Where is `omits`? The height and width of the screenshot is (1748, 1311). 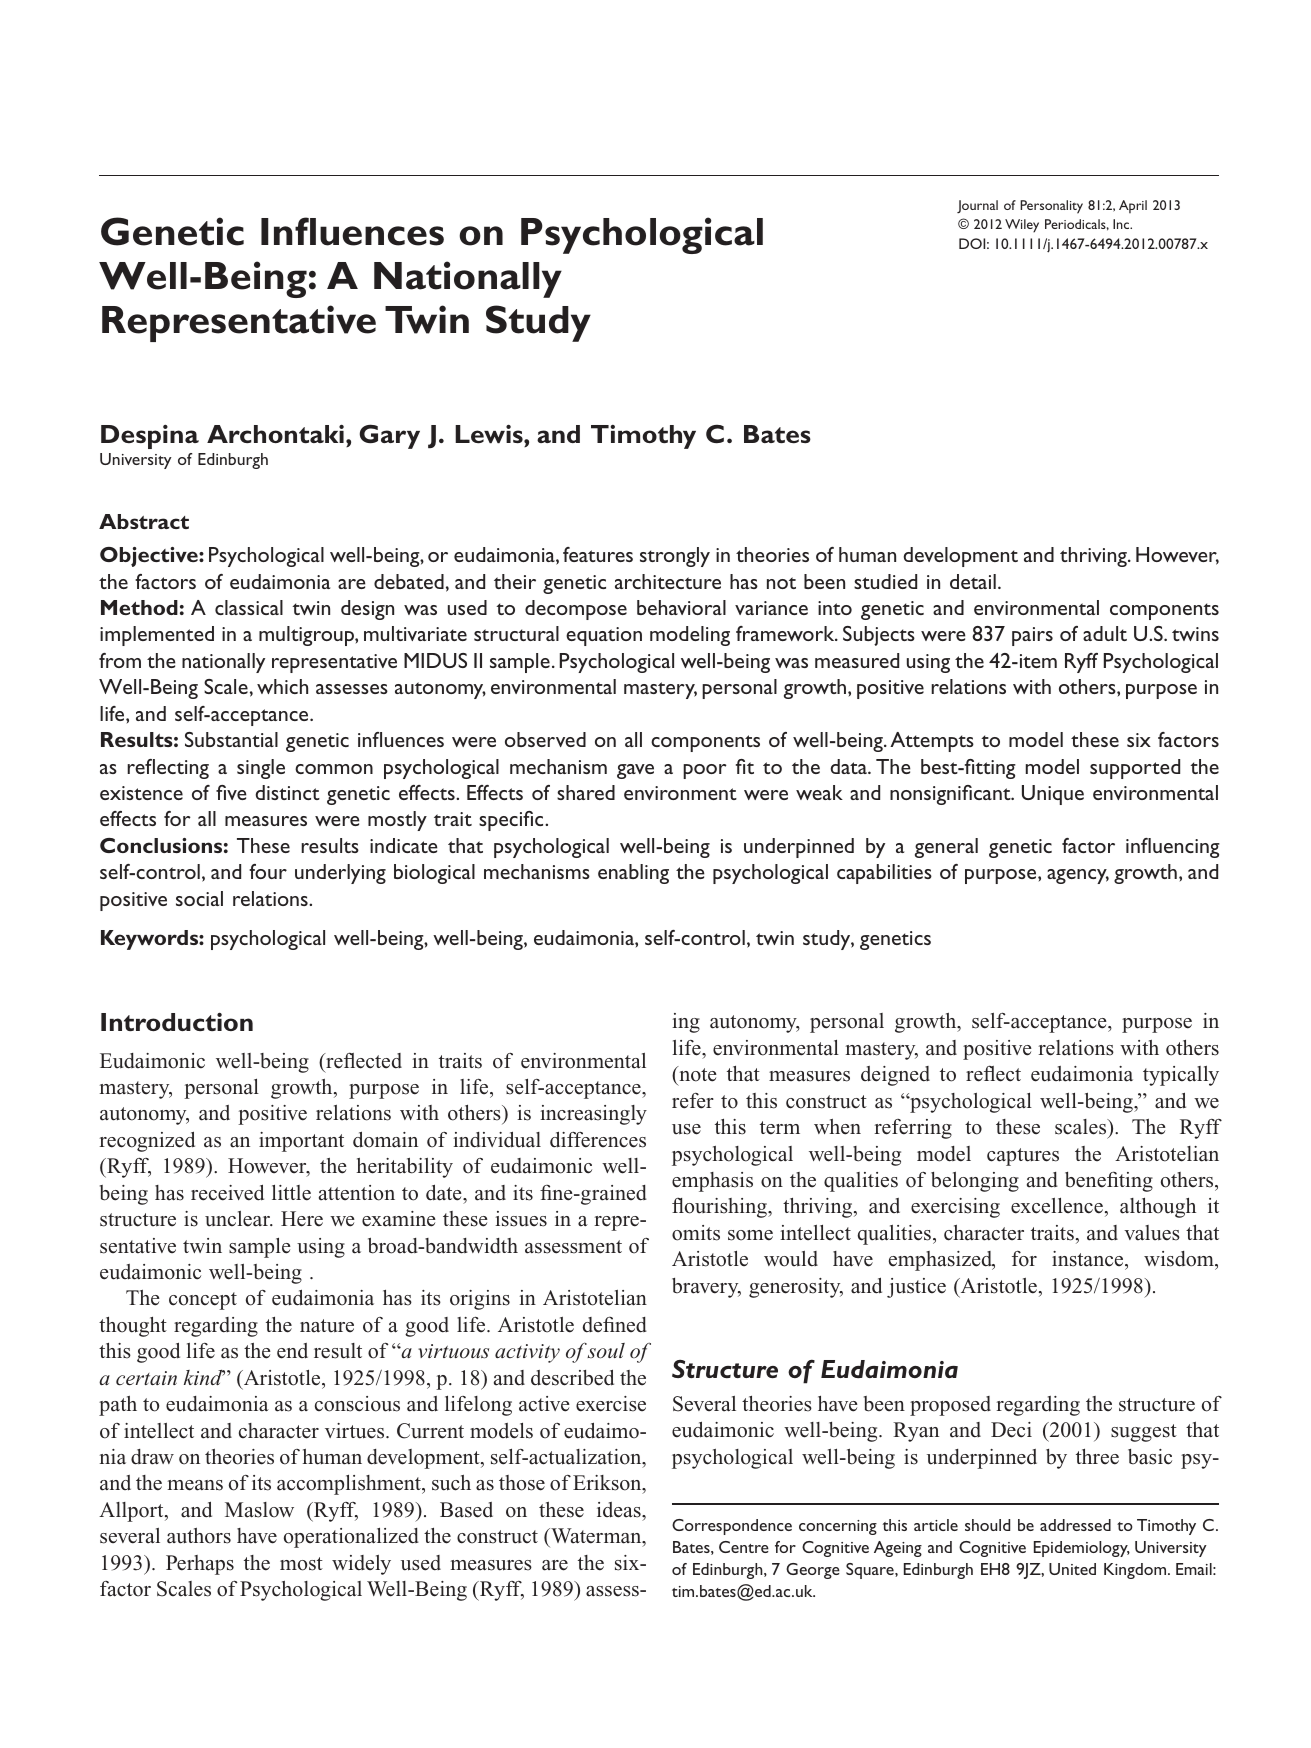 omits is located at coordinates (696, 1233).
